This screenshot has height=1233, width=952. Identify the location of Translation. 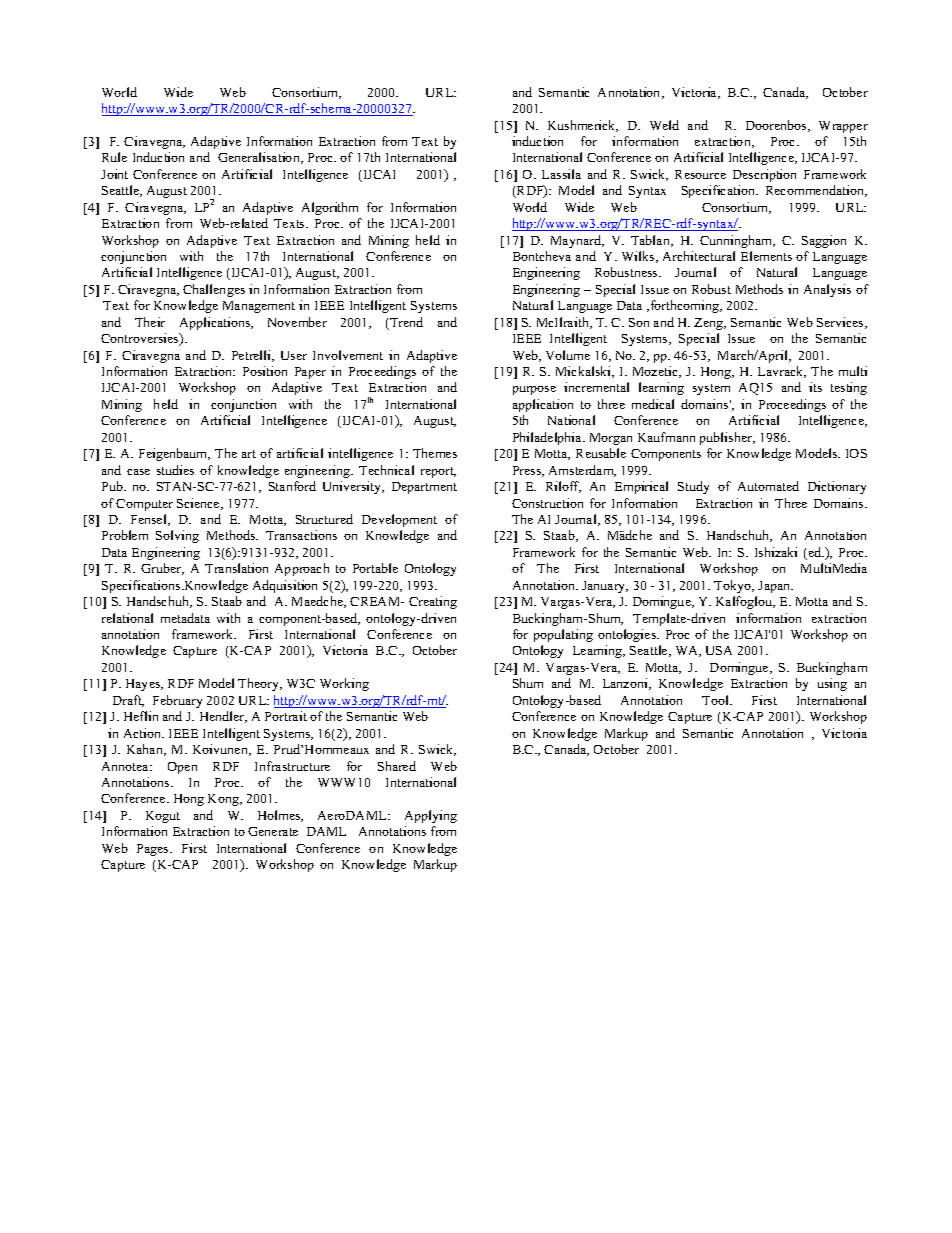
(236, 568).
